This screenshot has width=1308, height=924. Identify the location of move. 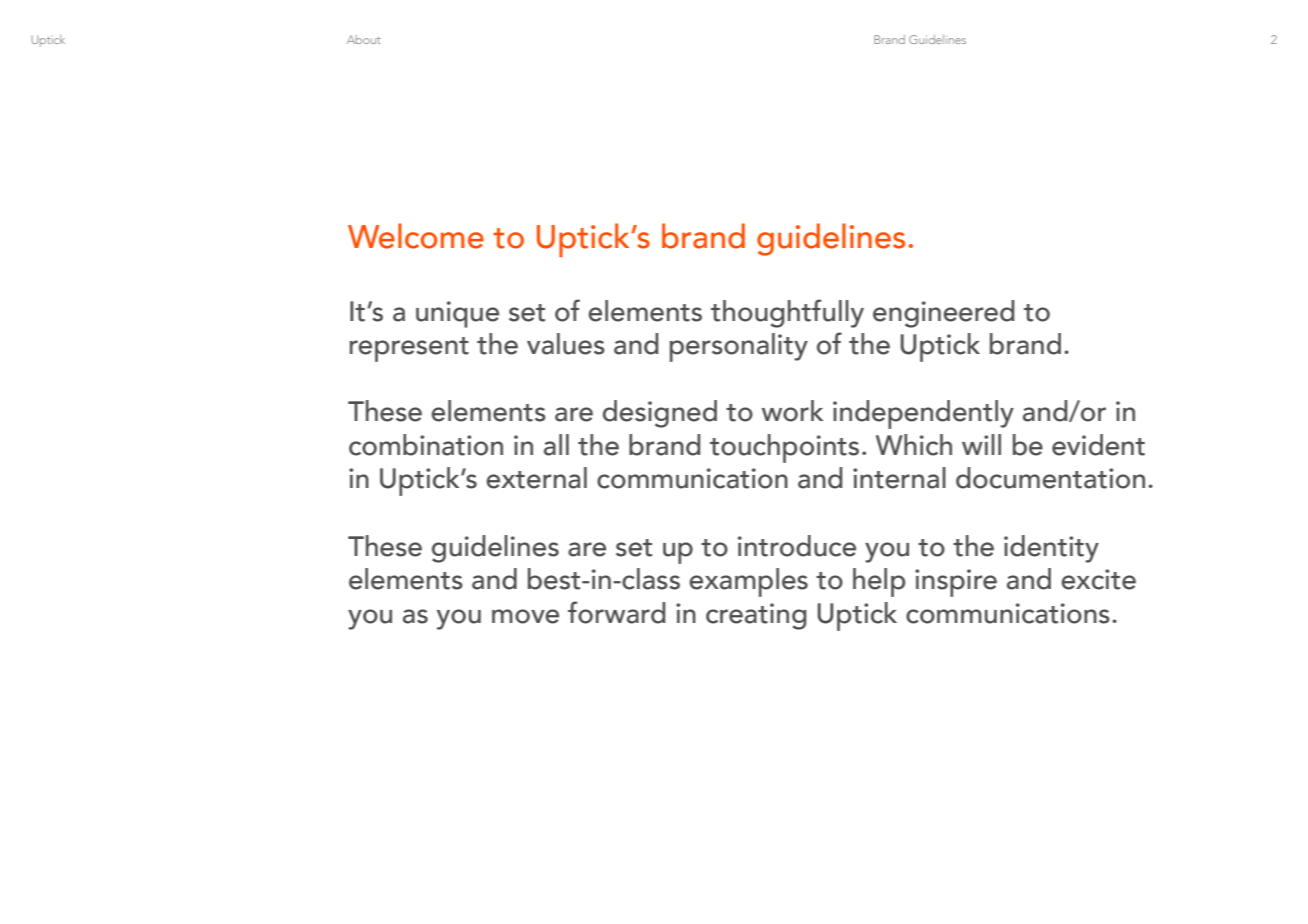
(525, 616).
